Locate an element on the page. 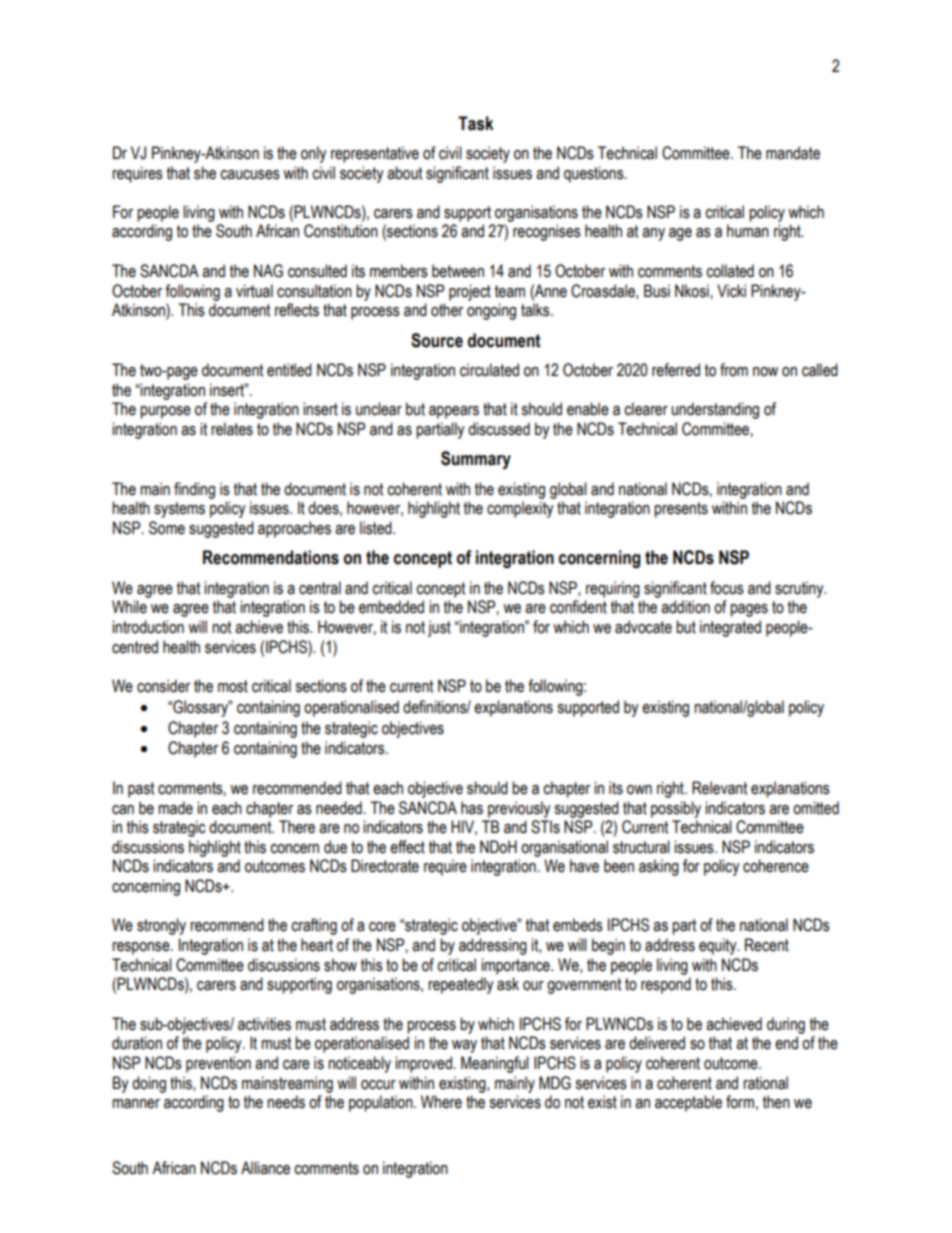  she is located at coordinates (205, 173).
